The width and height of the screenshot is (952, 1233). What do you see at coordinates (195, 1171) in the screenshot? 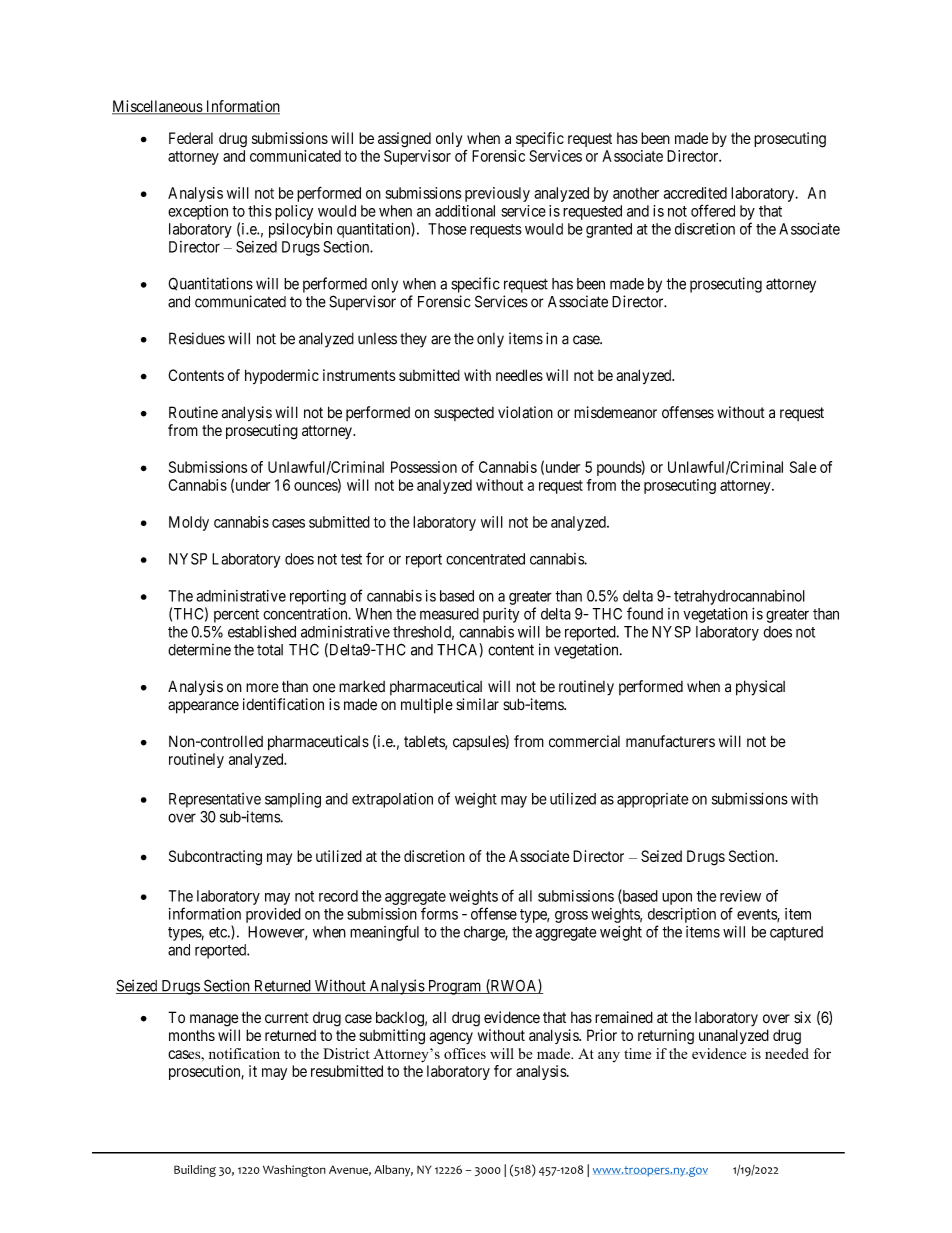
I see `Building` at bounding box center [195, 1171].
